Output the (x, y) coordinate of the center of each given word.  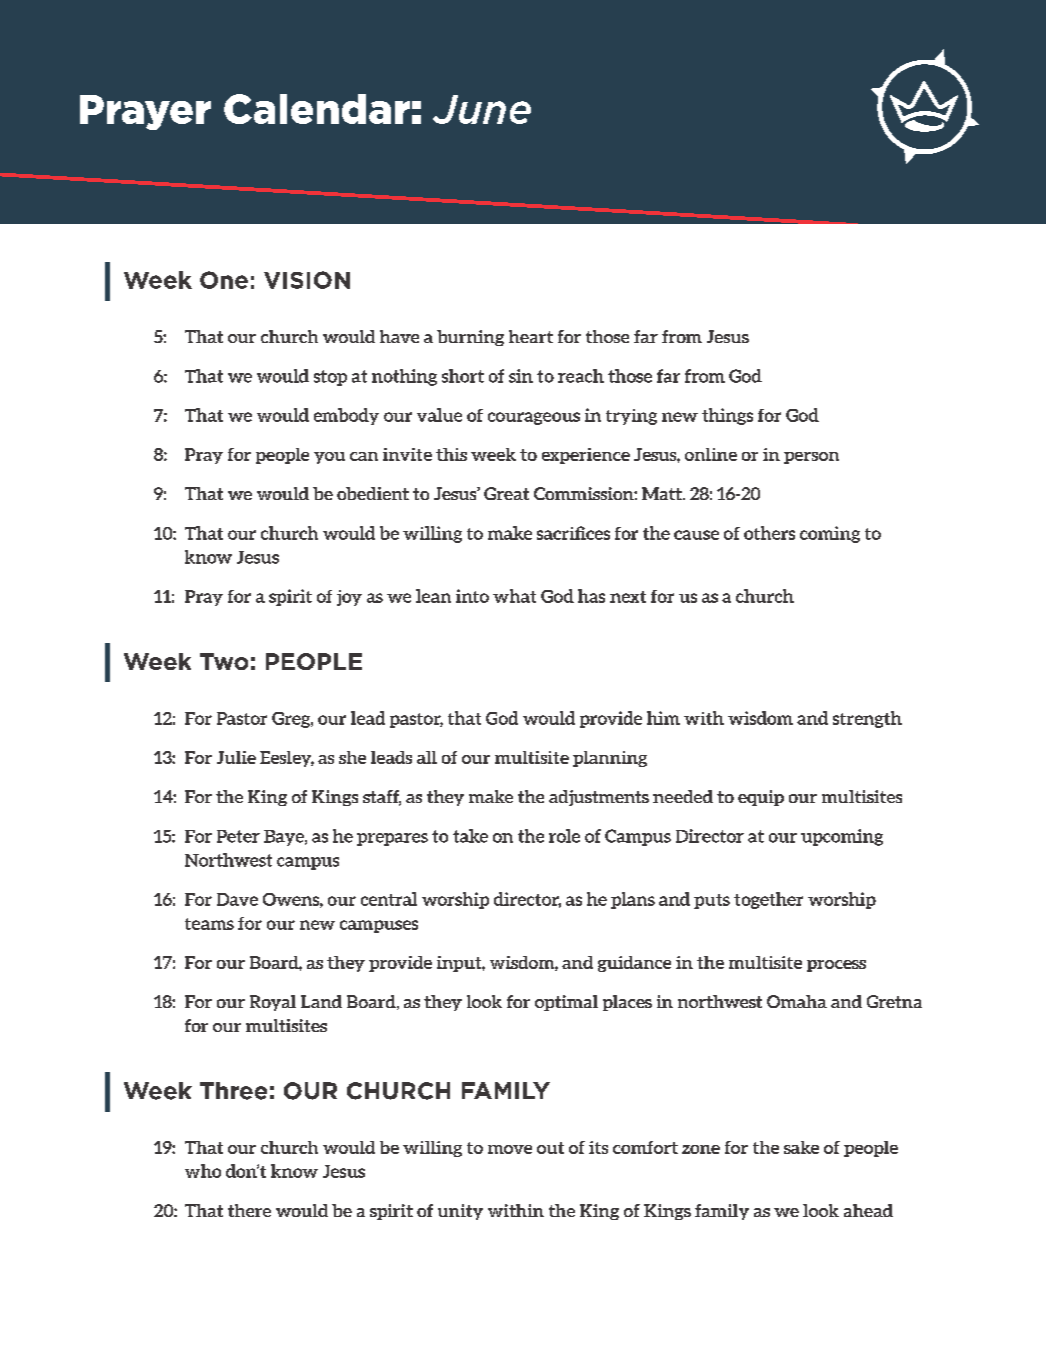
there (249, 1210)
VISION (307, 280)
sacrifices (573, 533)
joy (349, 598)
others (769, 533)
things (727, 416)
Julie (236, 757)
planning (610, 759)
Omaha (797, 1001)
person (811, 458)
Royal (273, 1003)
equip (761, 798)
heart (531, 336)
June (482, 109)
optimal (566, 1003)
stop (330, 378)
